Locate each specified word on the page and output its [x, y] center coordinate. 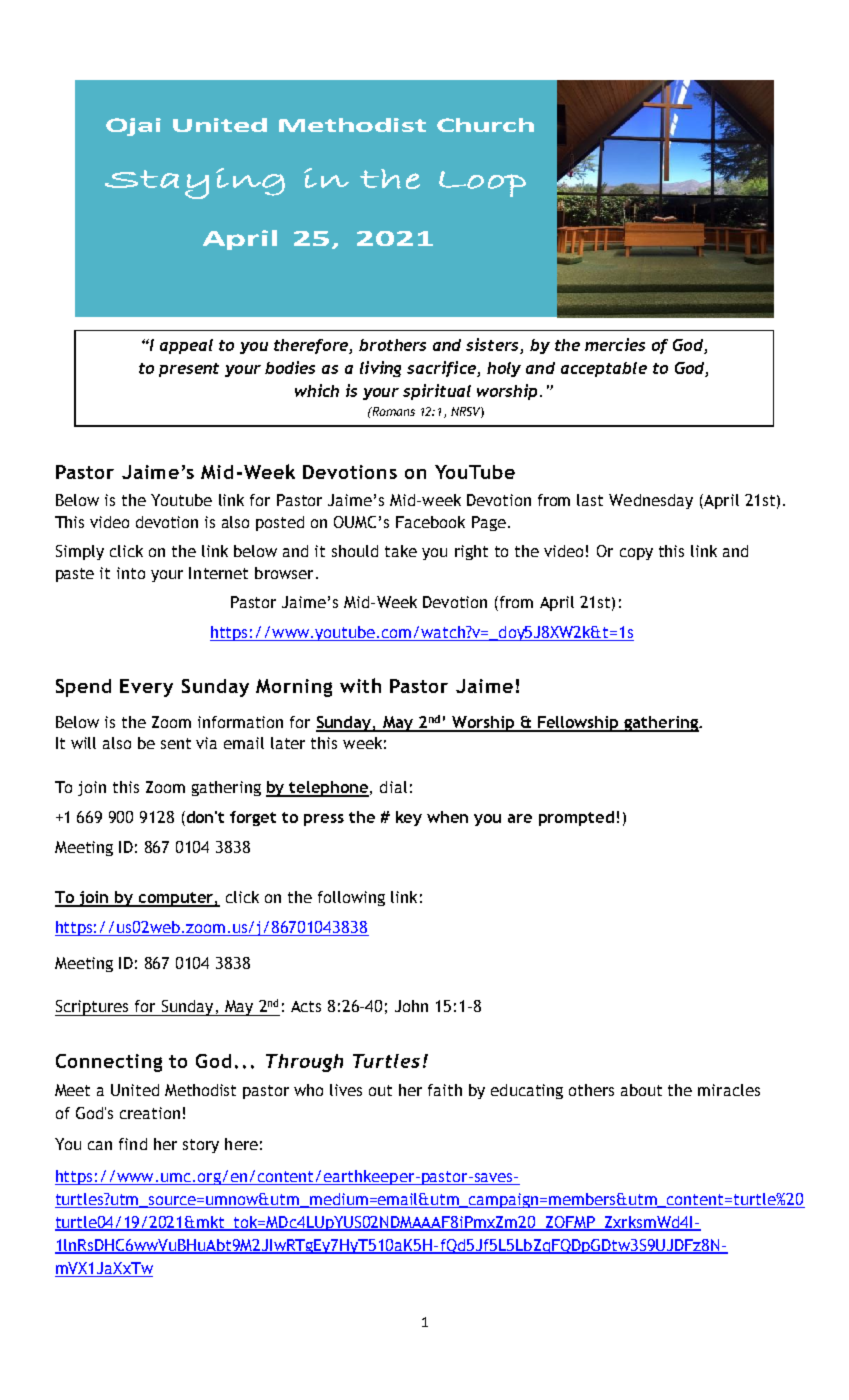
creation [150, 1113]
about [641, 1090]
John [411, 1006]
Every [146, 688]
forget [253, 818]
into [131, 573]
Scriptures [93, 1008]
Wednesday [651, 501]
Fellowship [578, 724]
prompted [576, 818]
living [380, 369]
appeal [186, 346]
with [360, 685]
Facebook [430, 522]
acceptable [604, 369]
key [409, 818]
